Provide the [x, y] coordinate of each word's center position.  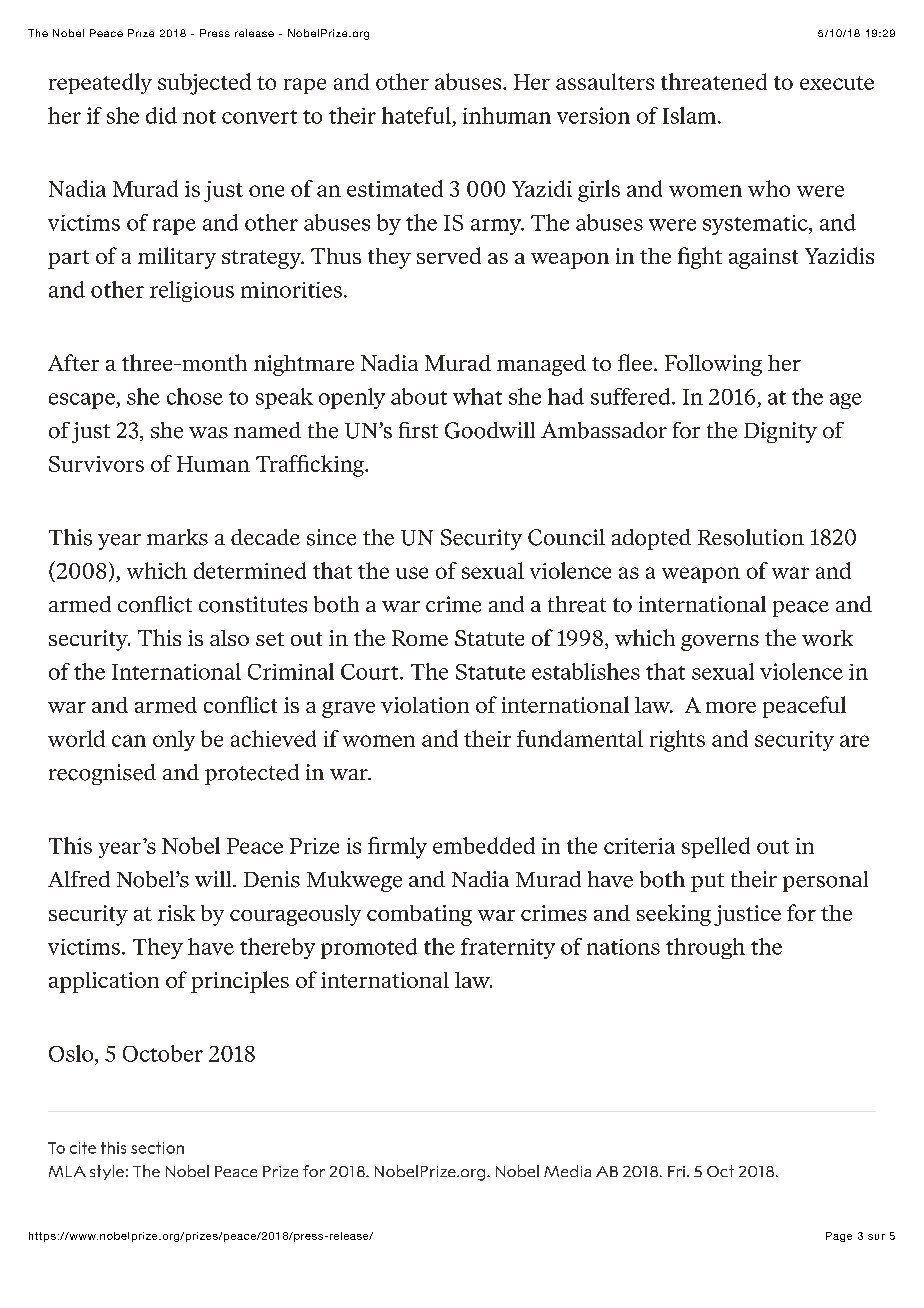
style [107, 1172]
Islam [691, 115]
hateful [416, 115]
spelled [716, 847]
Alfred [79, 879]
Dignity [780, 432]
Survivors [96, 464]
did [161, 115]
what [477, 396]
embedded [484, 845]
